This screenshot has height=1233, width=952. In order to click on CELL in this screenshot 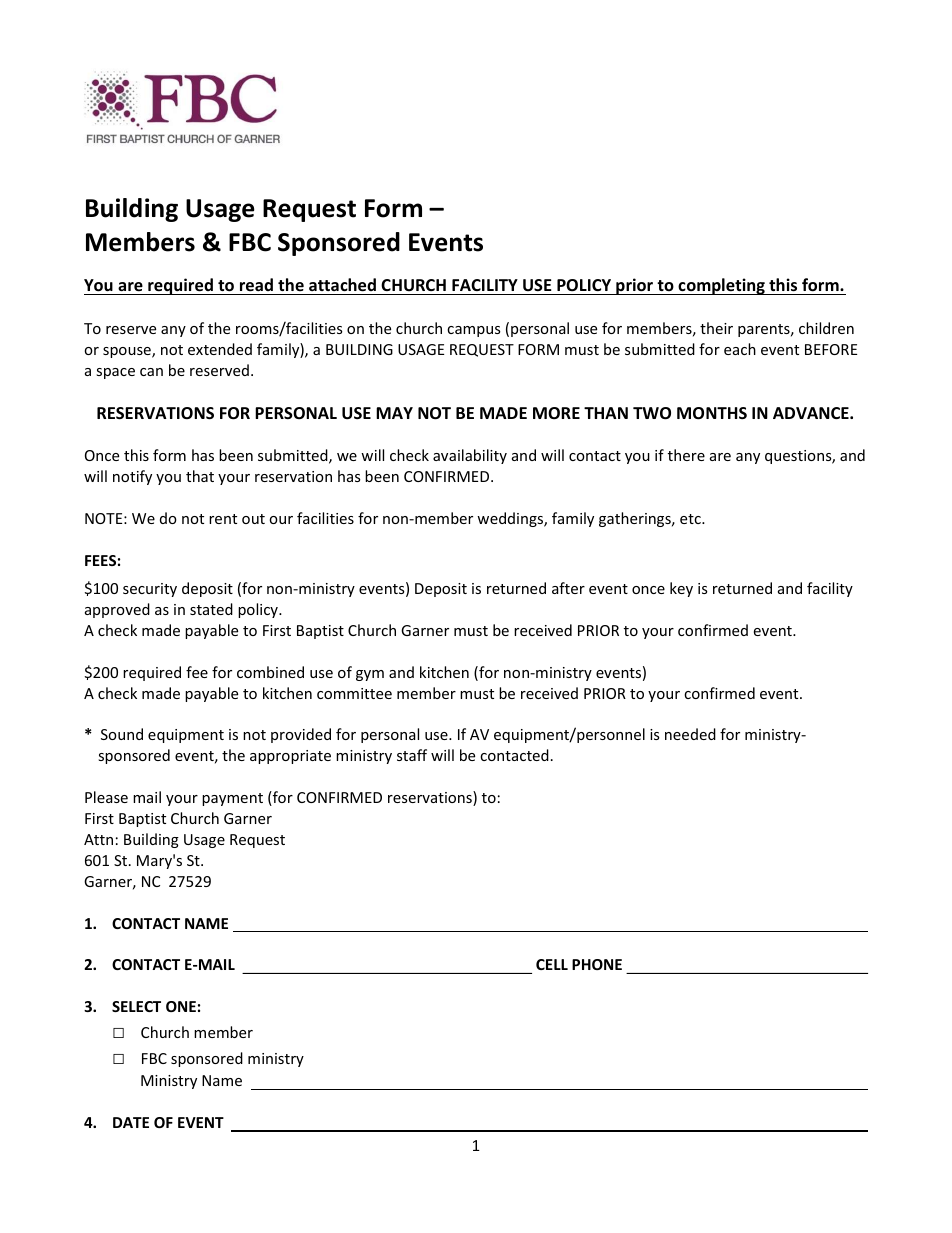, I will do `click(552, 964)`.
